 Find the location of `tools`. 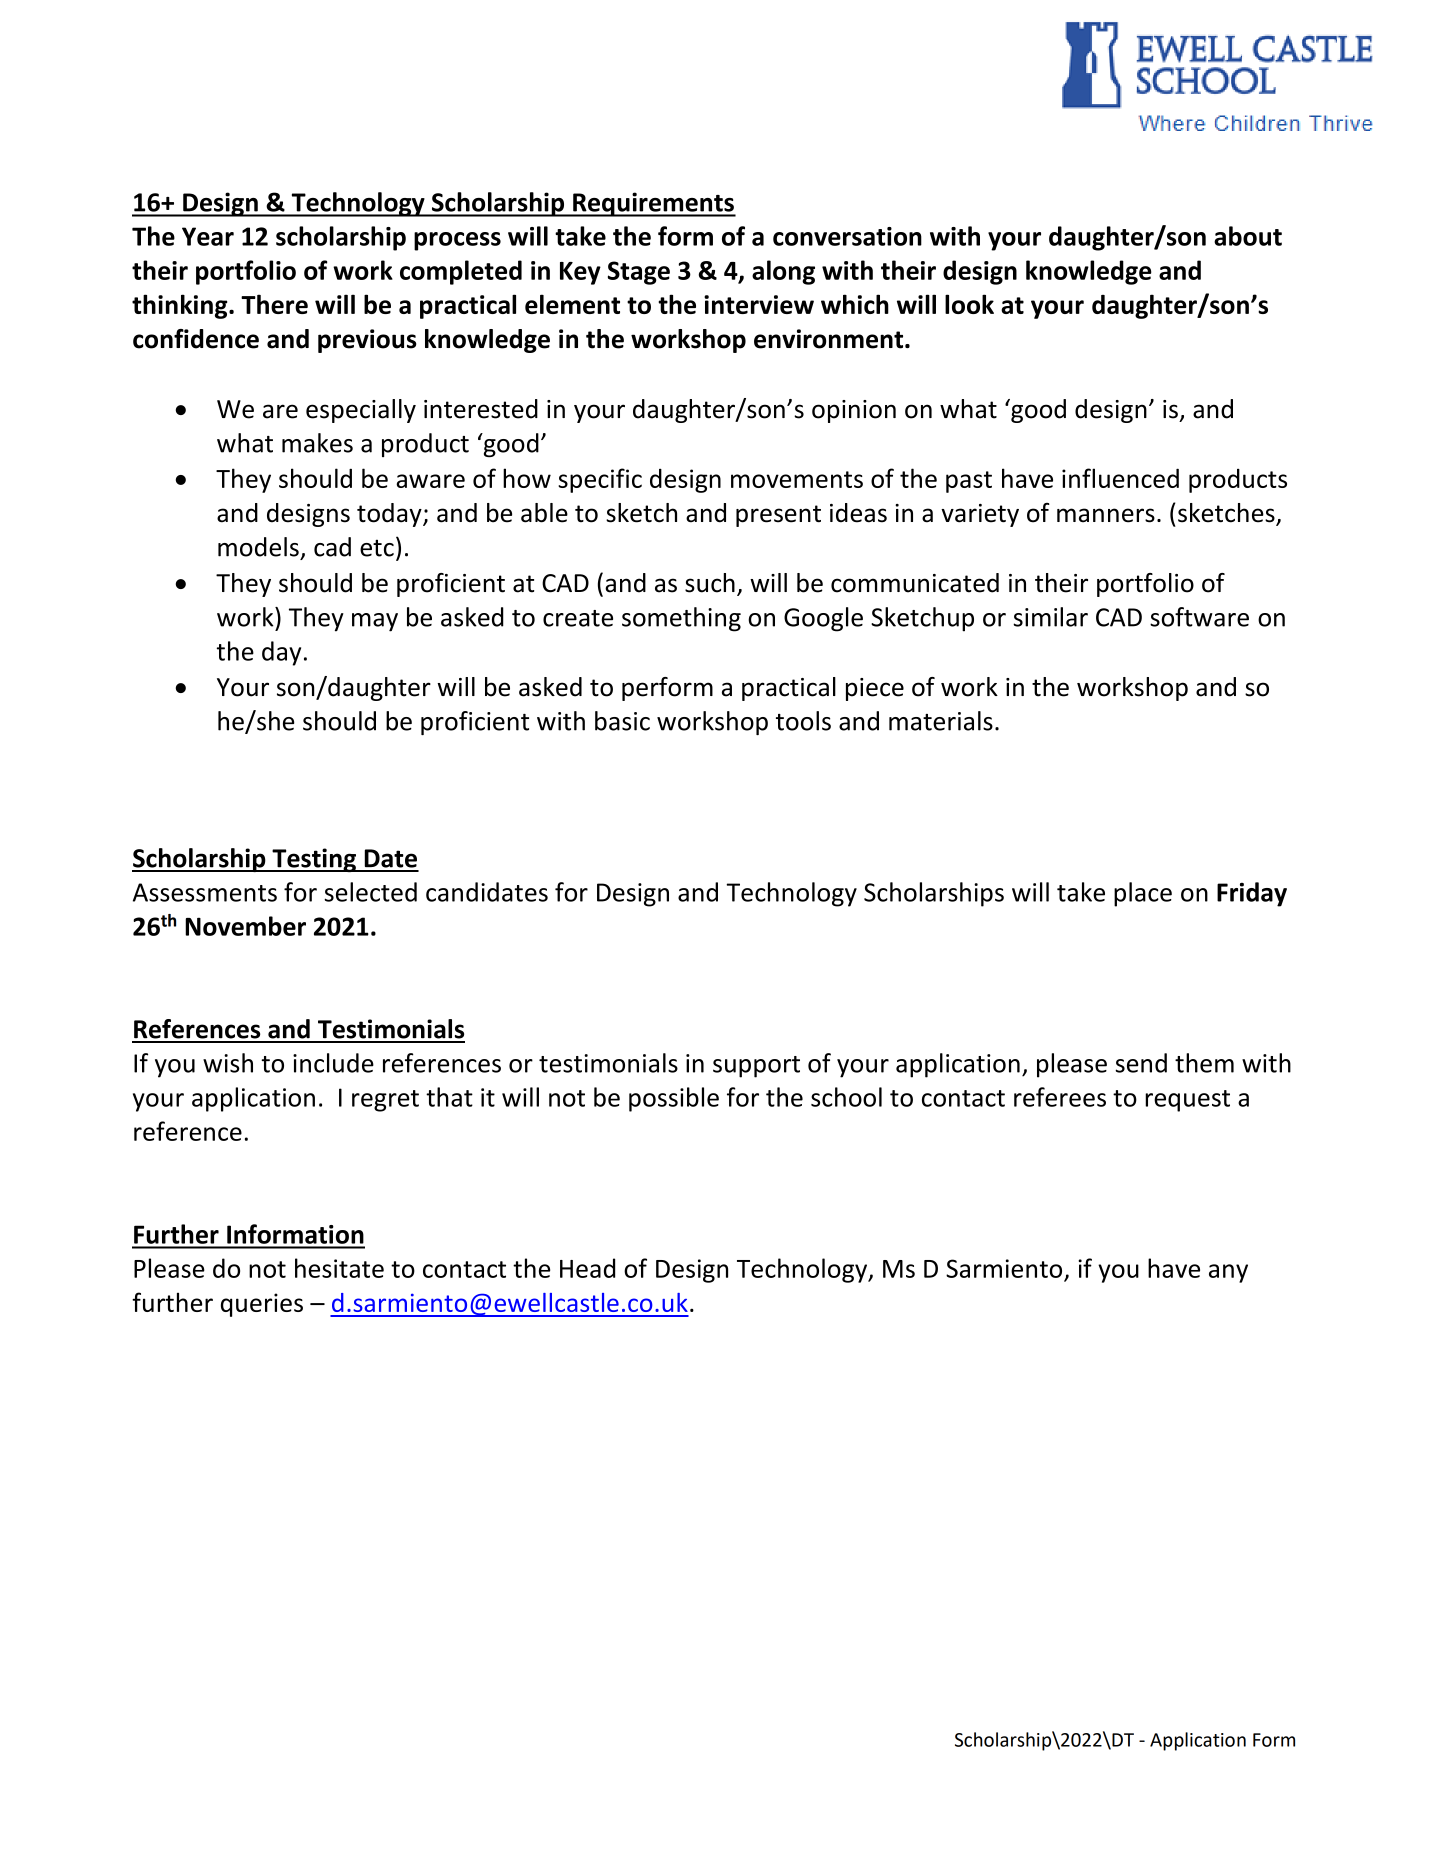

tools is located at coordinates (803, 721).
